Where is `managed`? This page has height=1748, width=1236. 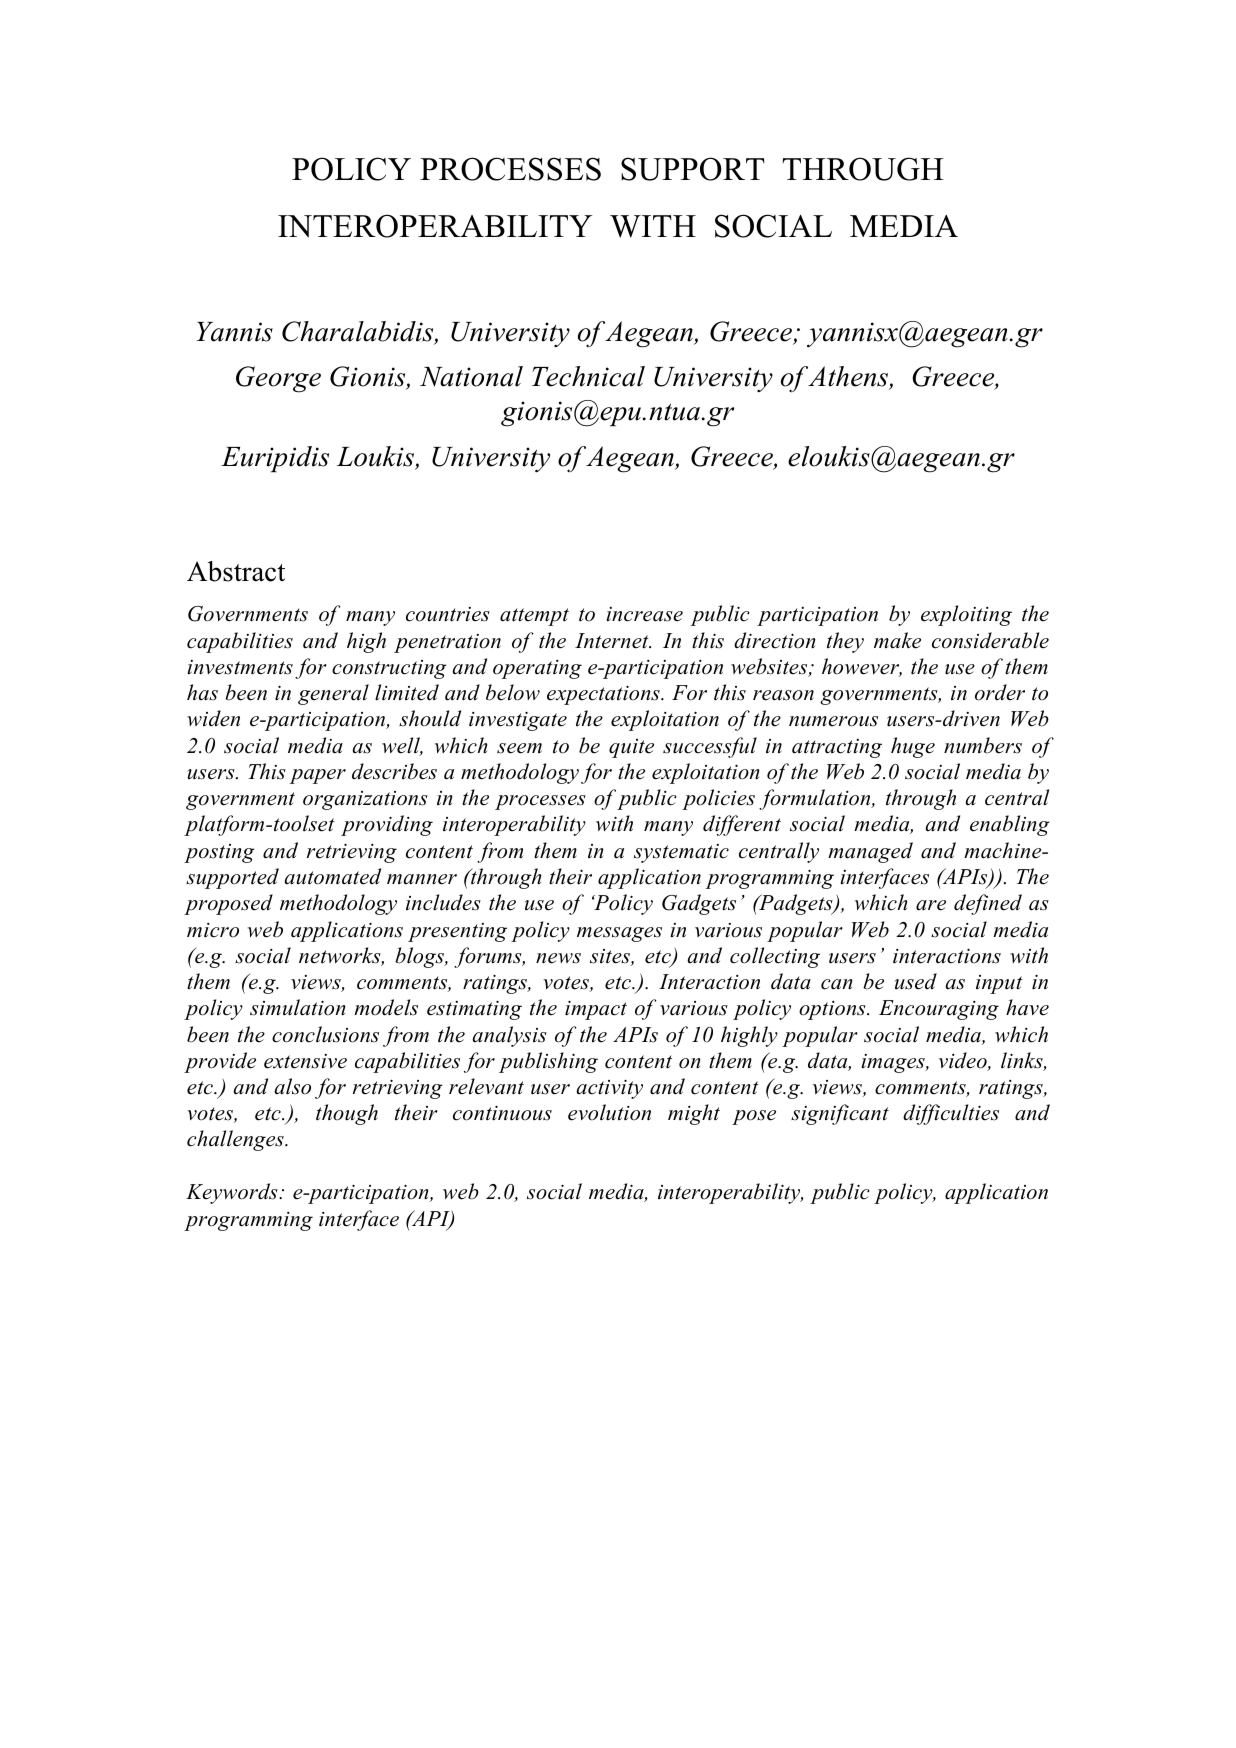 managed is located at coordinates (870, 852).
